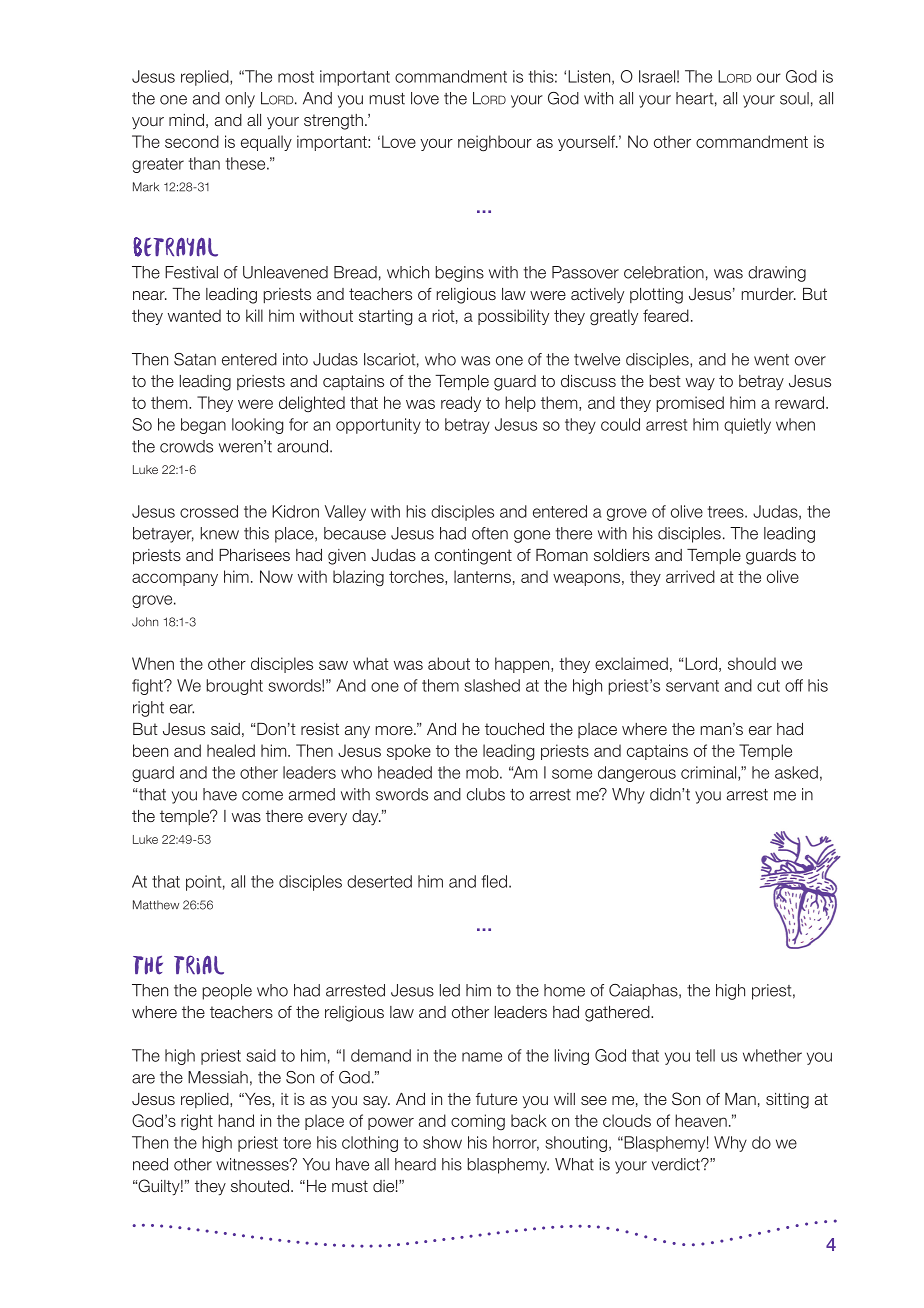  What do you see at coordinates (710, 773) in the page?
I see `criminal` at bounding box center [710, 773].
